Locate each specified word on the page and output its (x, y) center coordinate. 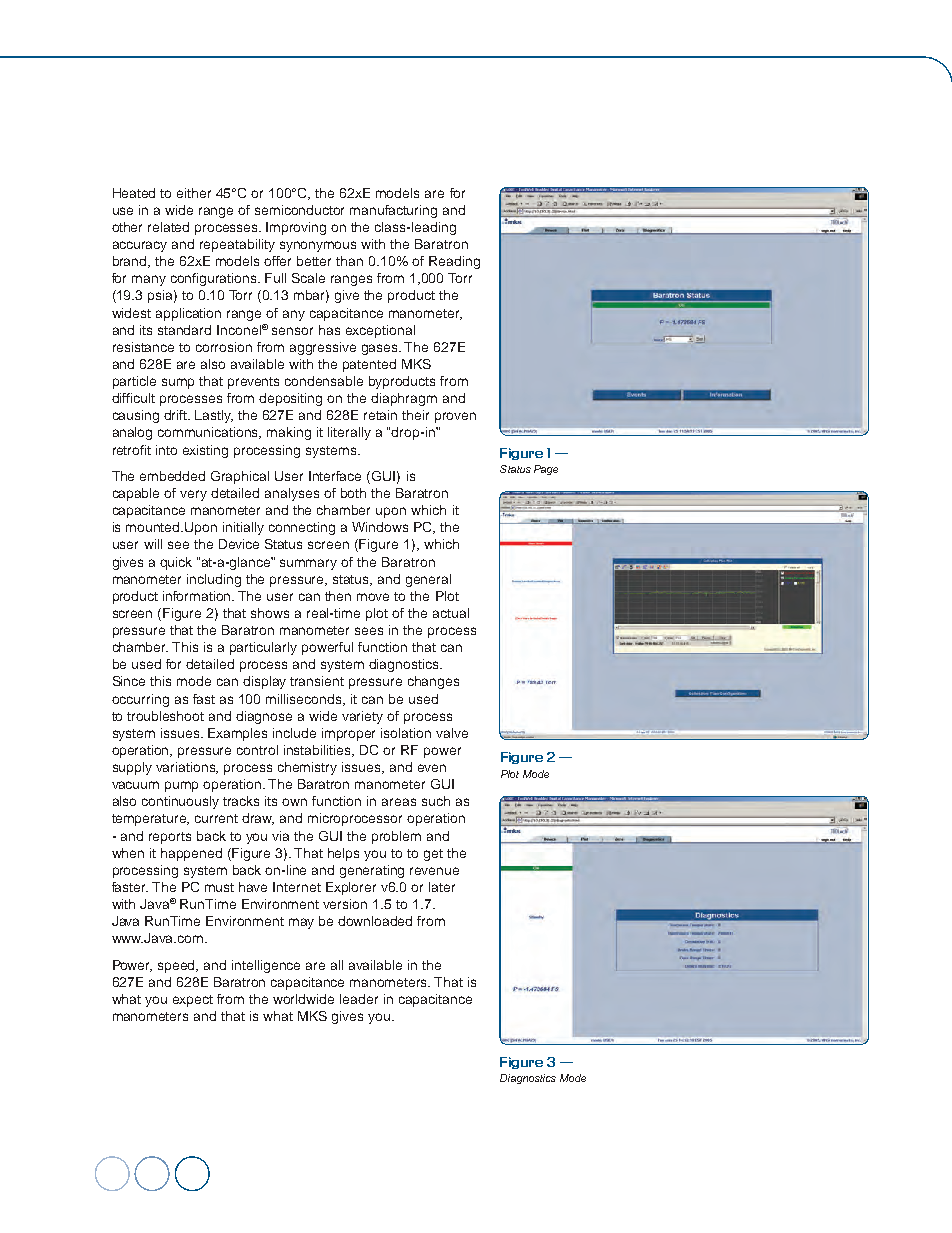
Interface (335, 476)
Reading (454, 262)
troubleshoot (165, 716)
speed (178, 966)
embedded (172, 476)
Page (546, 470)
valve (452, 733)
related (168, 227)
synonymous (318, 246)
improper (348, 734)
